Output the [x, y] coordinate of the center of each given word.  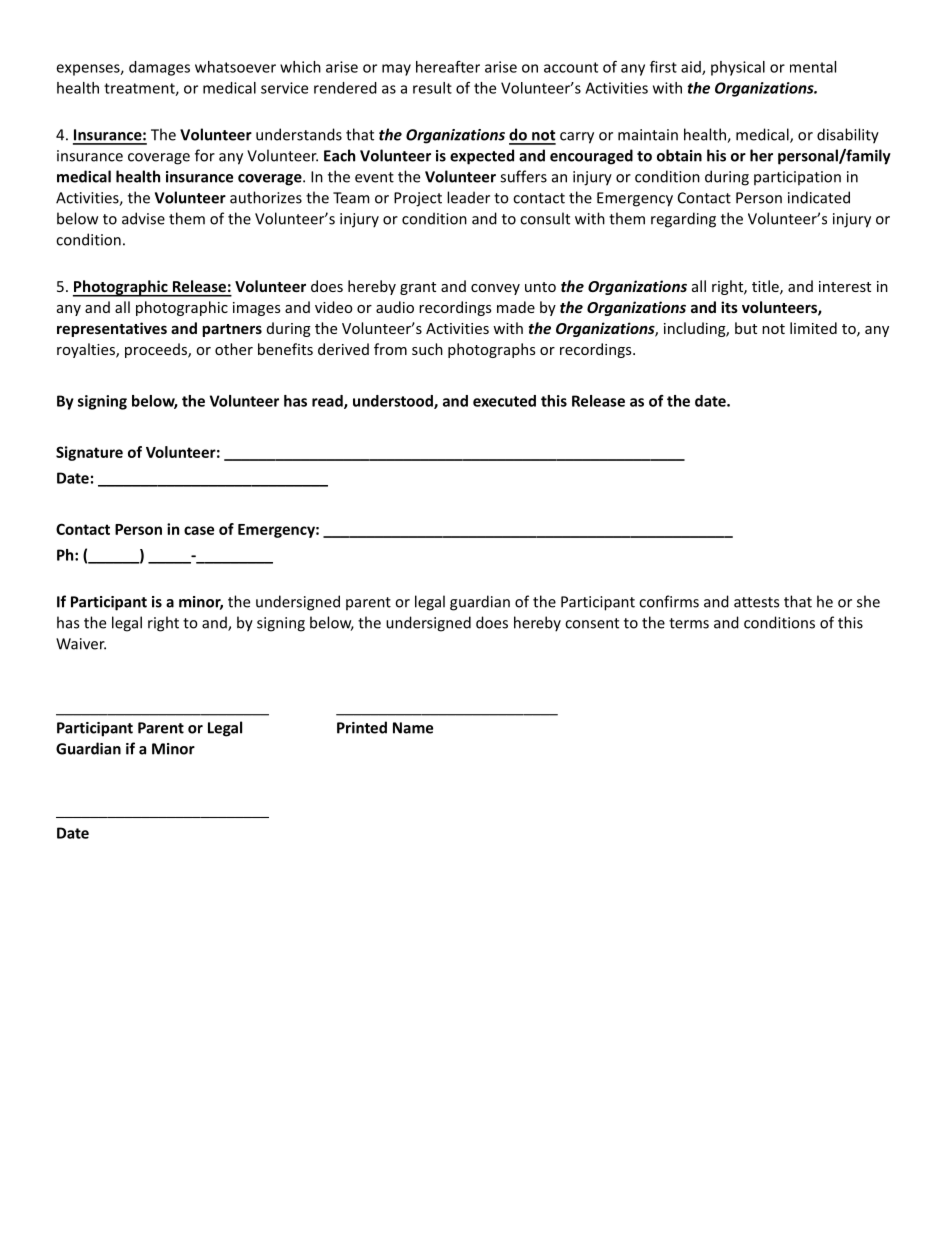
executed [504, 401]
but [746, 328]
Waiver [81, 644]
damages [159, 68]
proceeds [157, 350]
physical [738, 68]
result [432, 88]
